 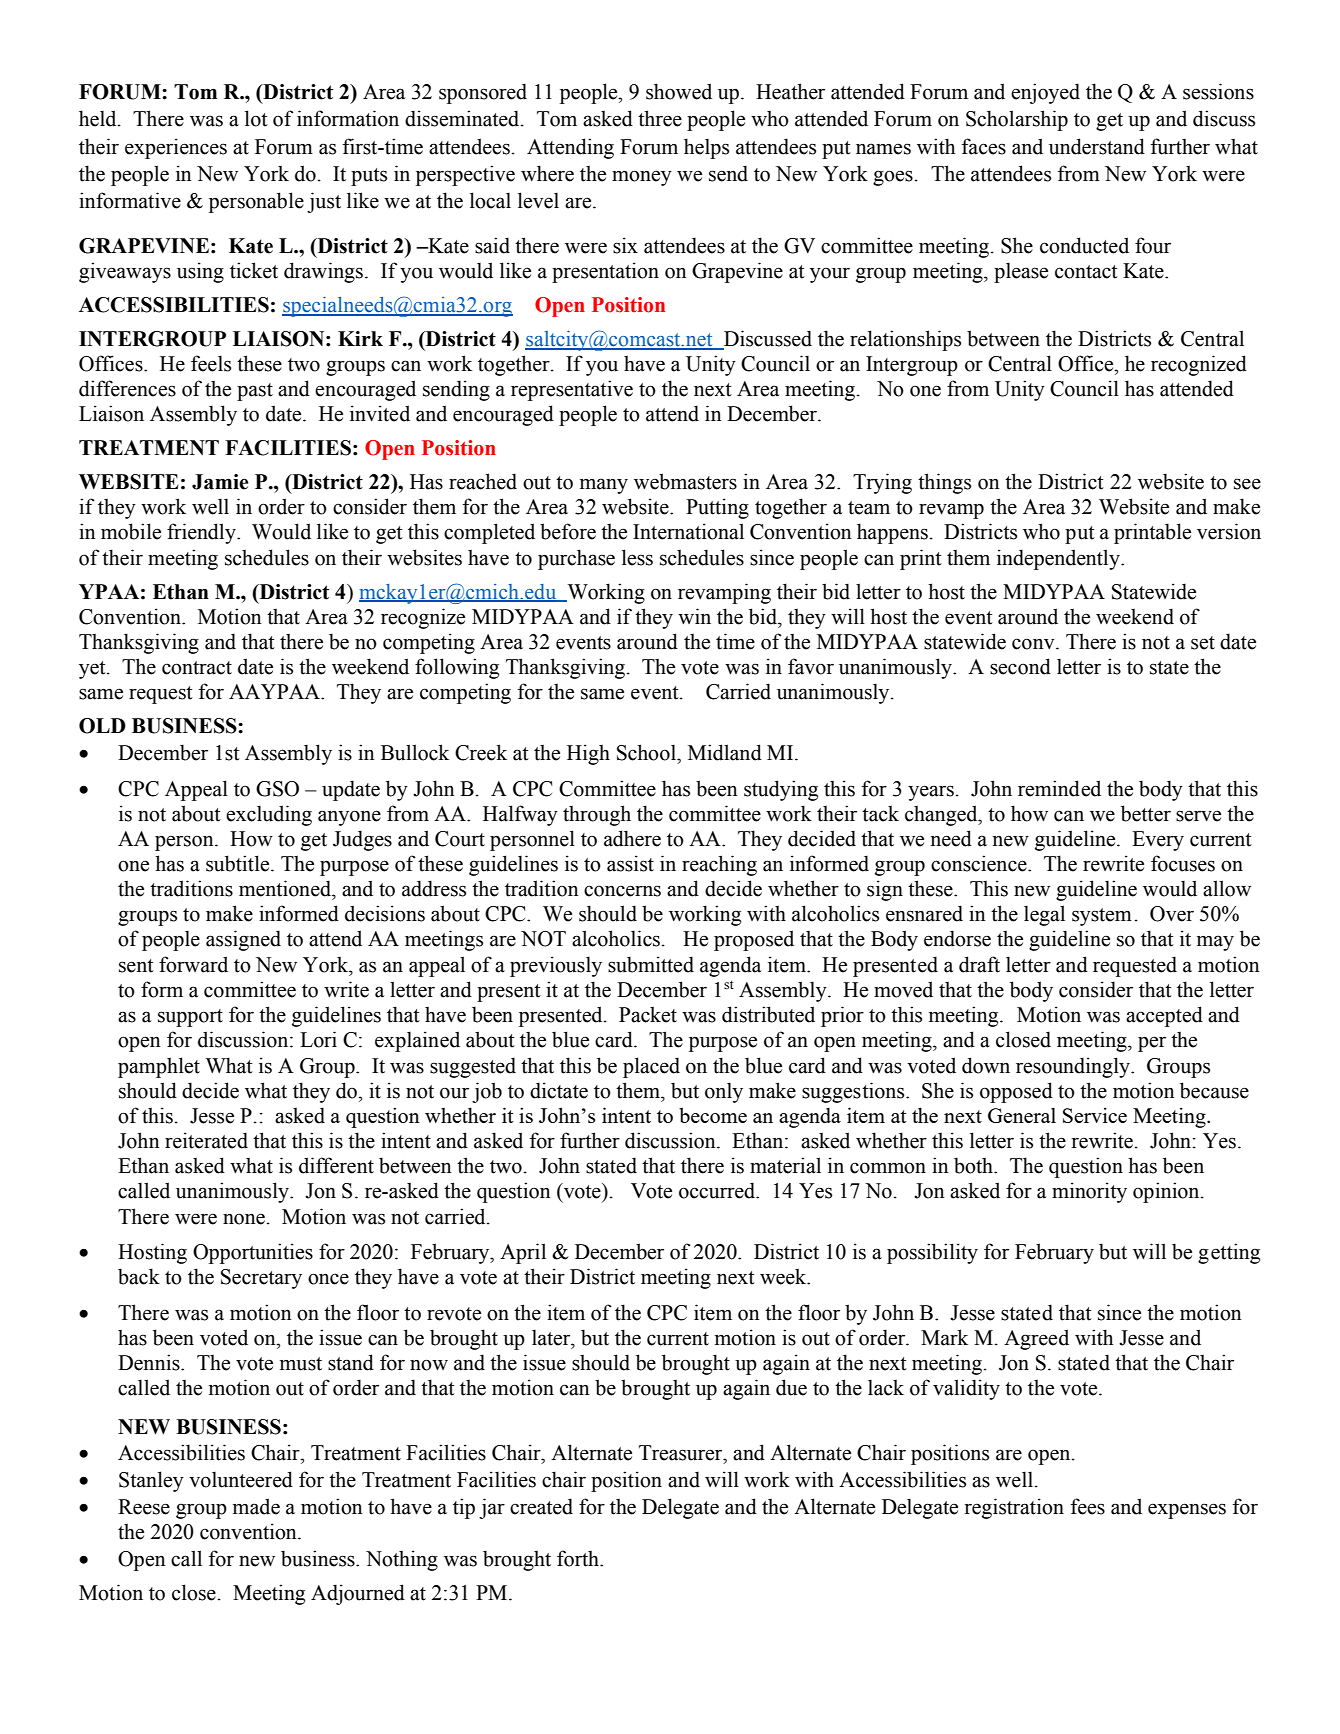 I want to click on fees, so click(x=1088, y=1506).
